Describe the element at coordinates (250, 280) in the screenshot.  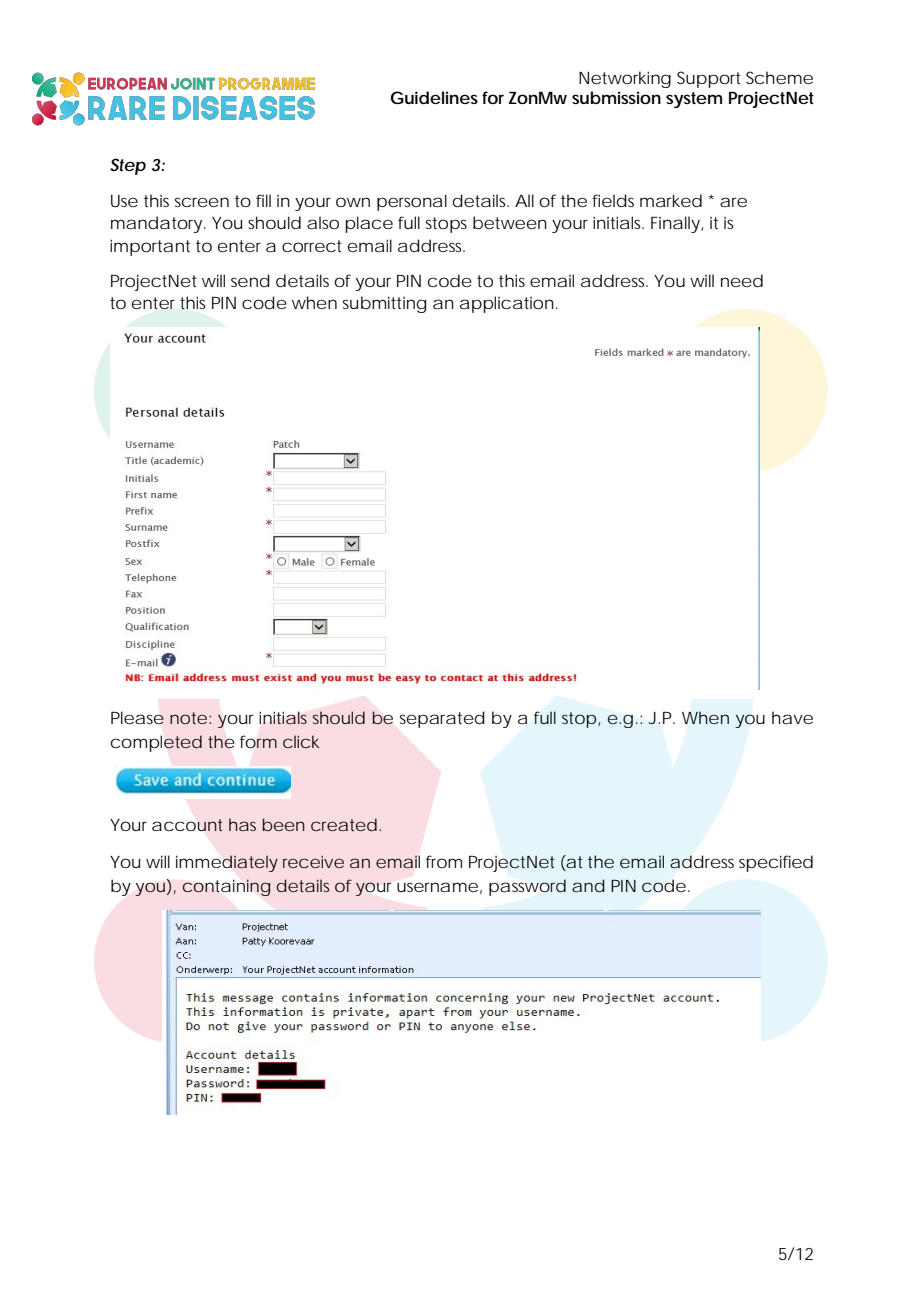
I see `send` at that location.
